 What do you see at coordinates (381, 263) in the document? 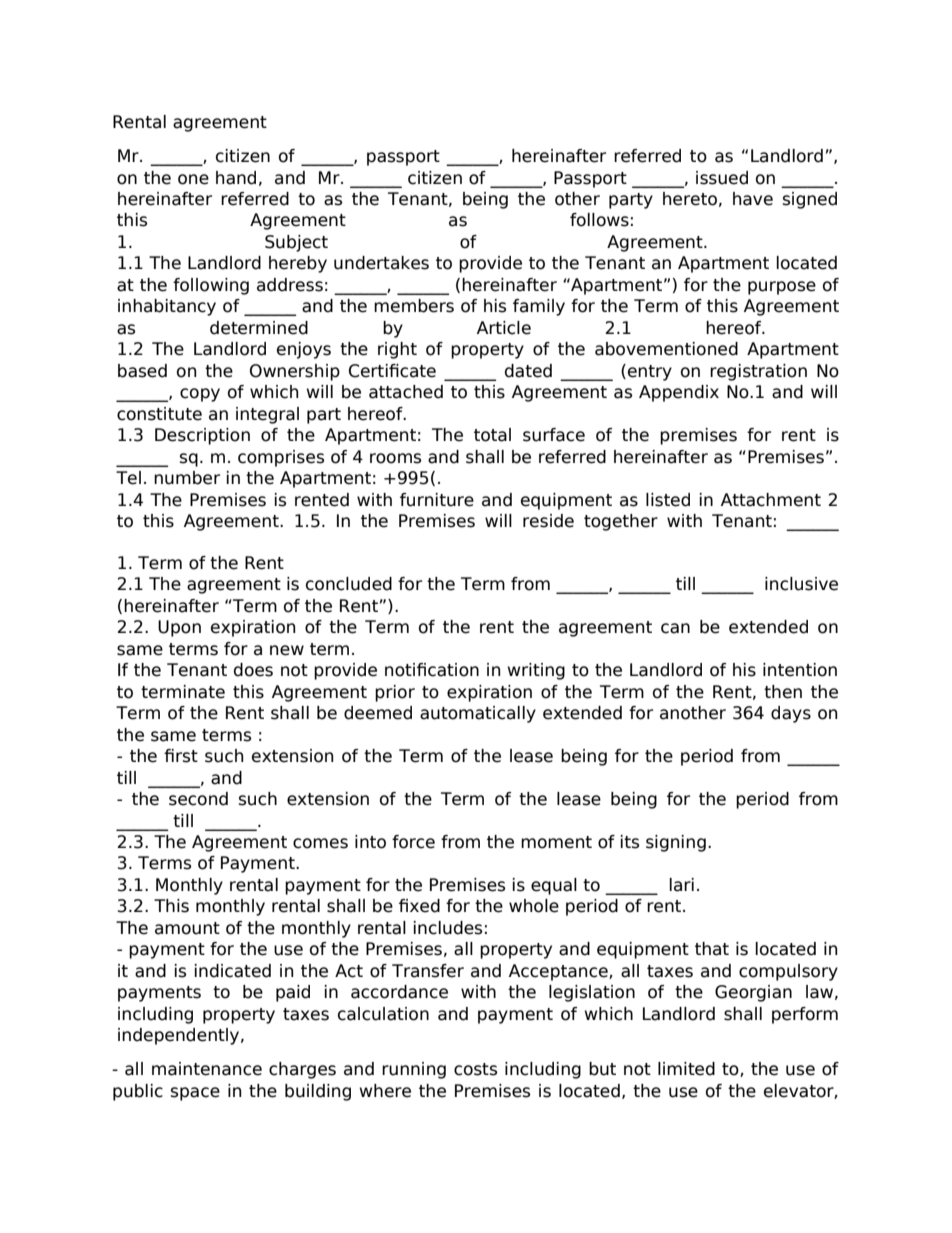
I see `undertakes` at bounding box center [381, 263].
